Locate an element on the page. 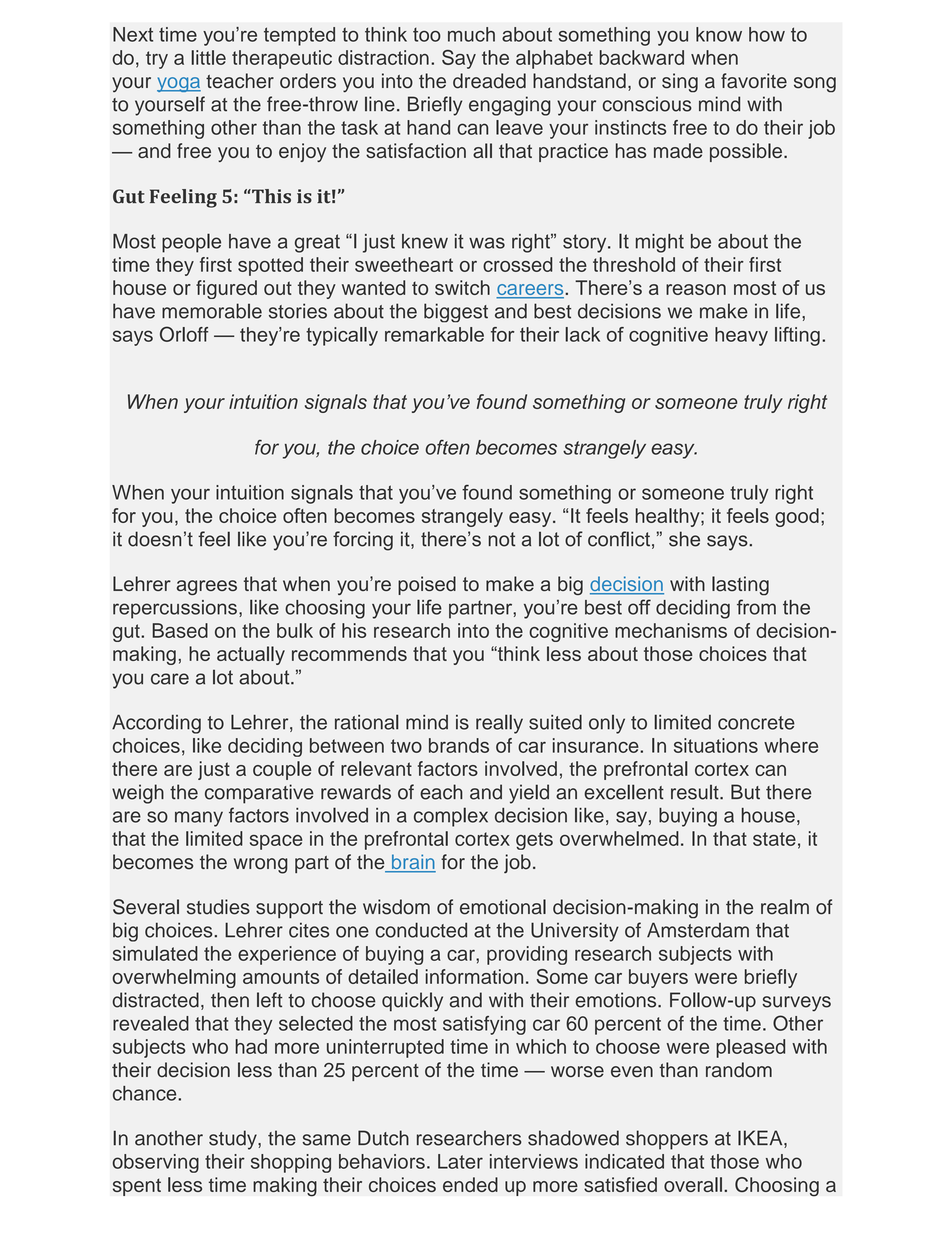 This image has width=952, height=1233. little is located at coordinates (209, 57).
